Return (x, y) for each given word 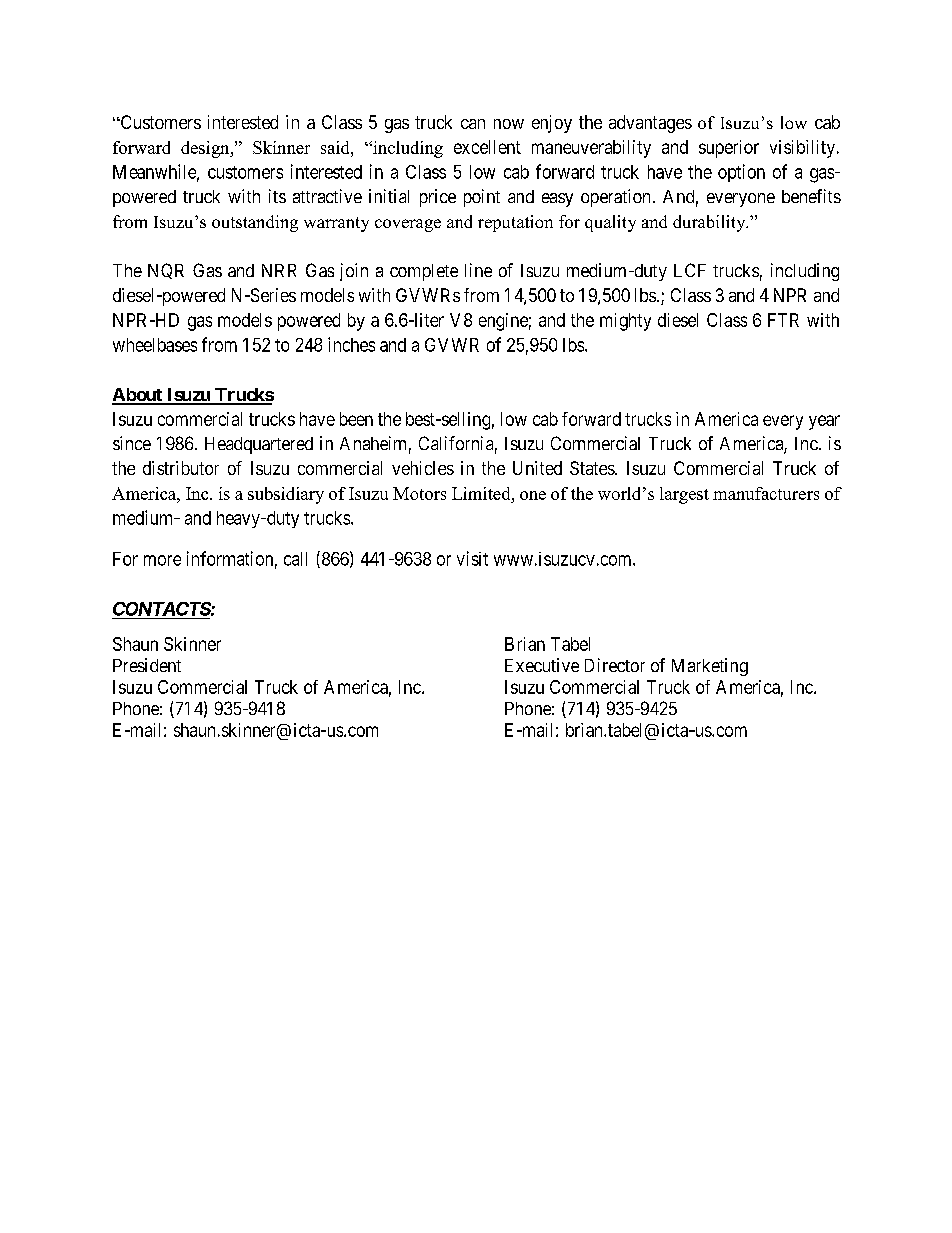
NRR (279, 270)
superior (729, 149)
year (824, 422)
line (478, 270)
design (206, 149)
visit (472, 558)
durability (710, 223)
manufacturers (766, 493)
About (138, 396)
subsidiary (286, 495)
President (147, 665)
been (356, 419)
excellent (487, 147)
